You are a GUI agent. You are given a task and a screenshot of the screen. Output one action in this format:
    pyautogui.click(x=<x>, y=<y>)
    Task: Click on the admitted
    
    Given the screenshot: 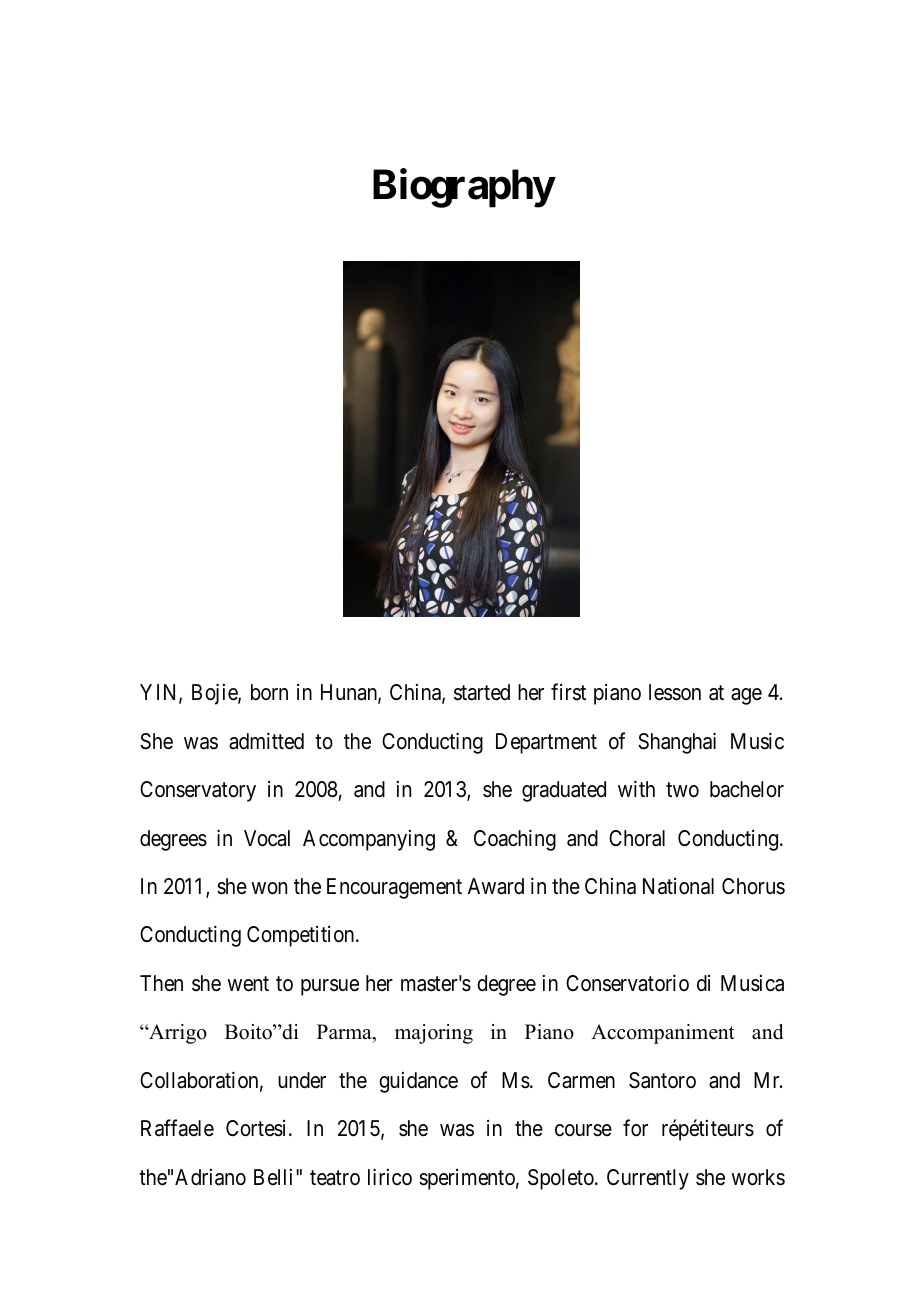 What is the action you would take?
    pyautogui.click(x=266, y=741)
